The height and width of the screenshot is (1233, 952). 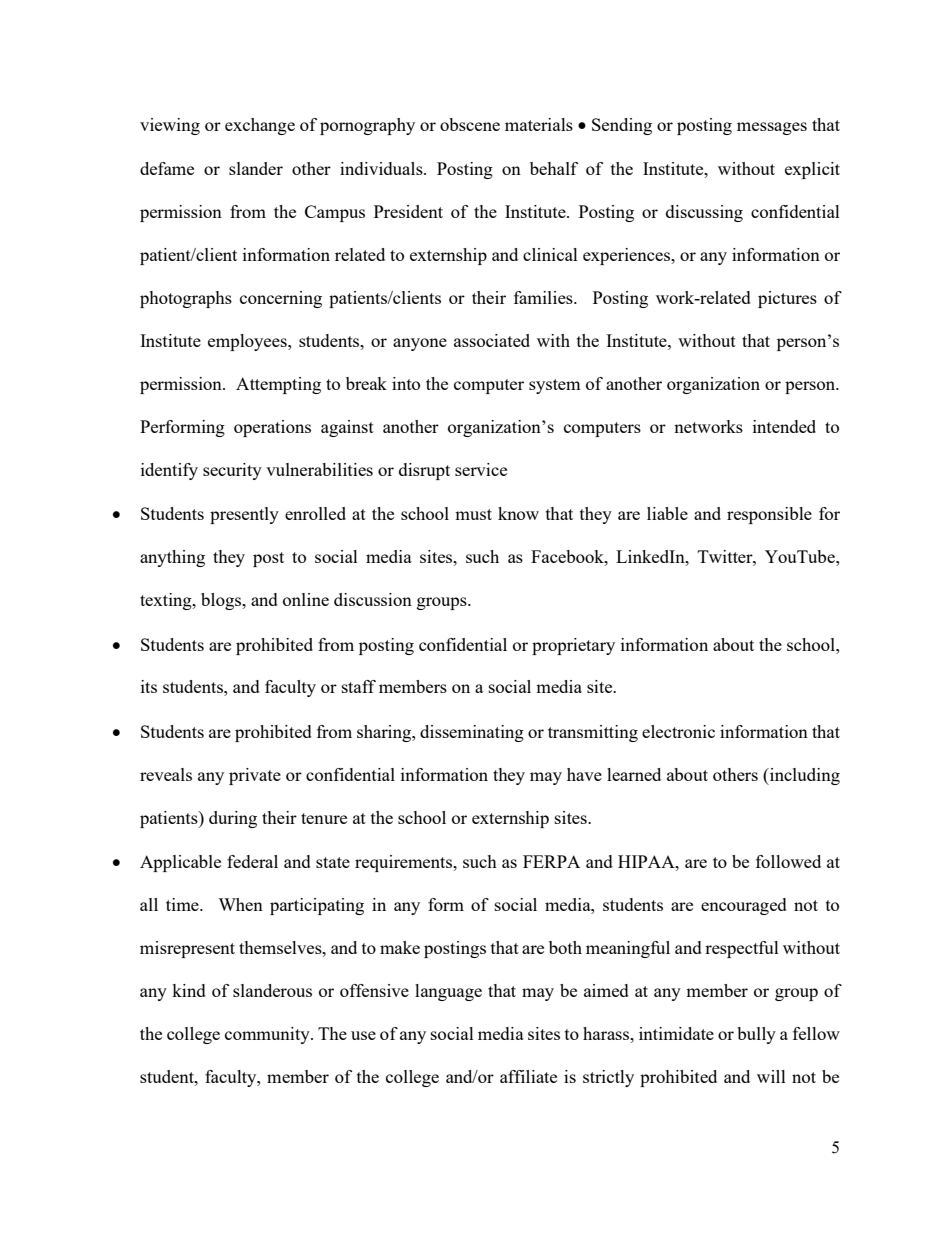 What do you see at coordinates (772, 128) in the screenshot?
I see `messages` at bounding box center [772, 128].
